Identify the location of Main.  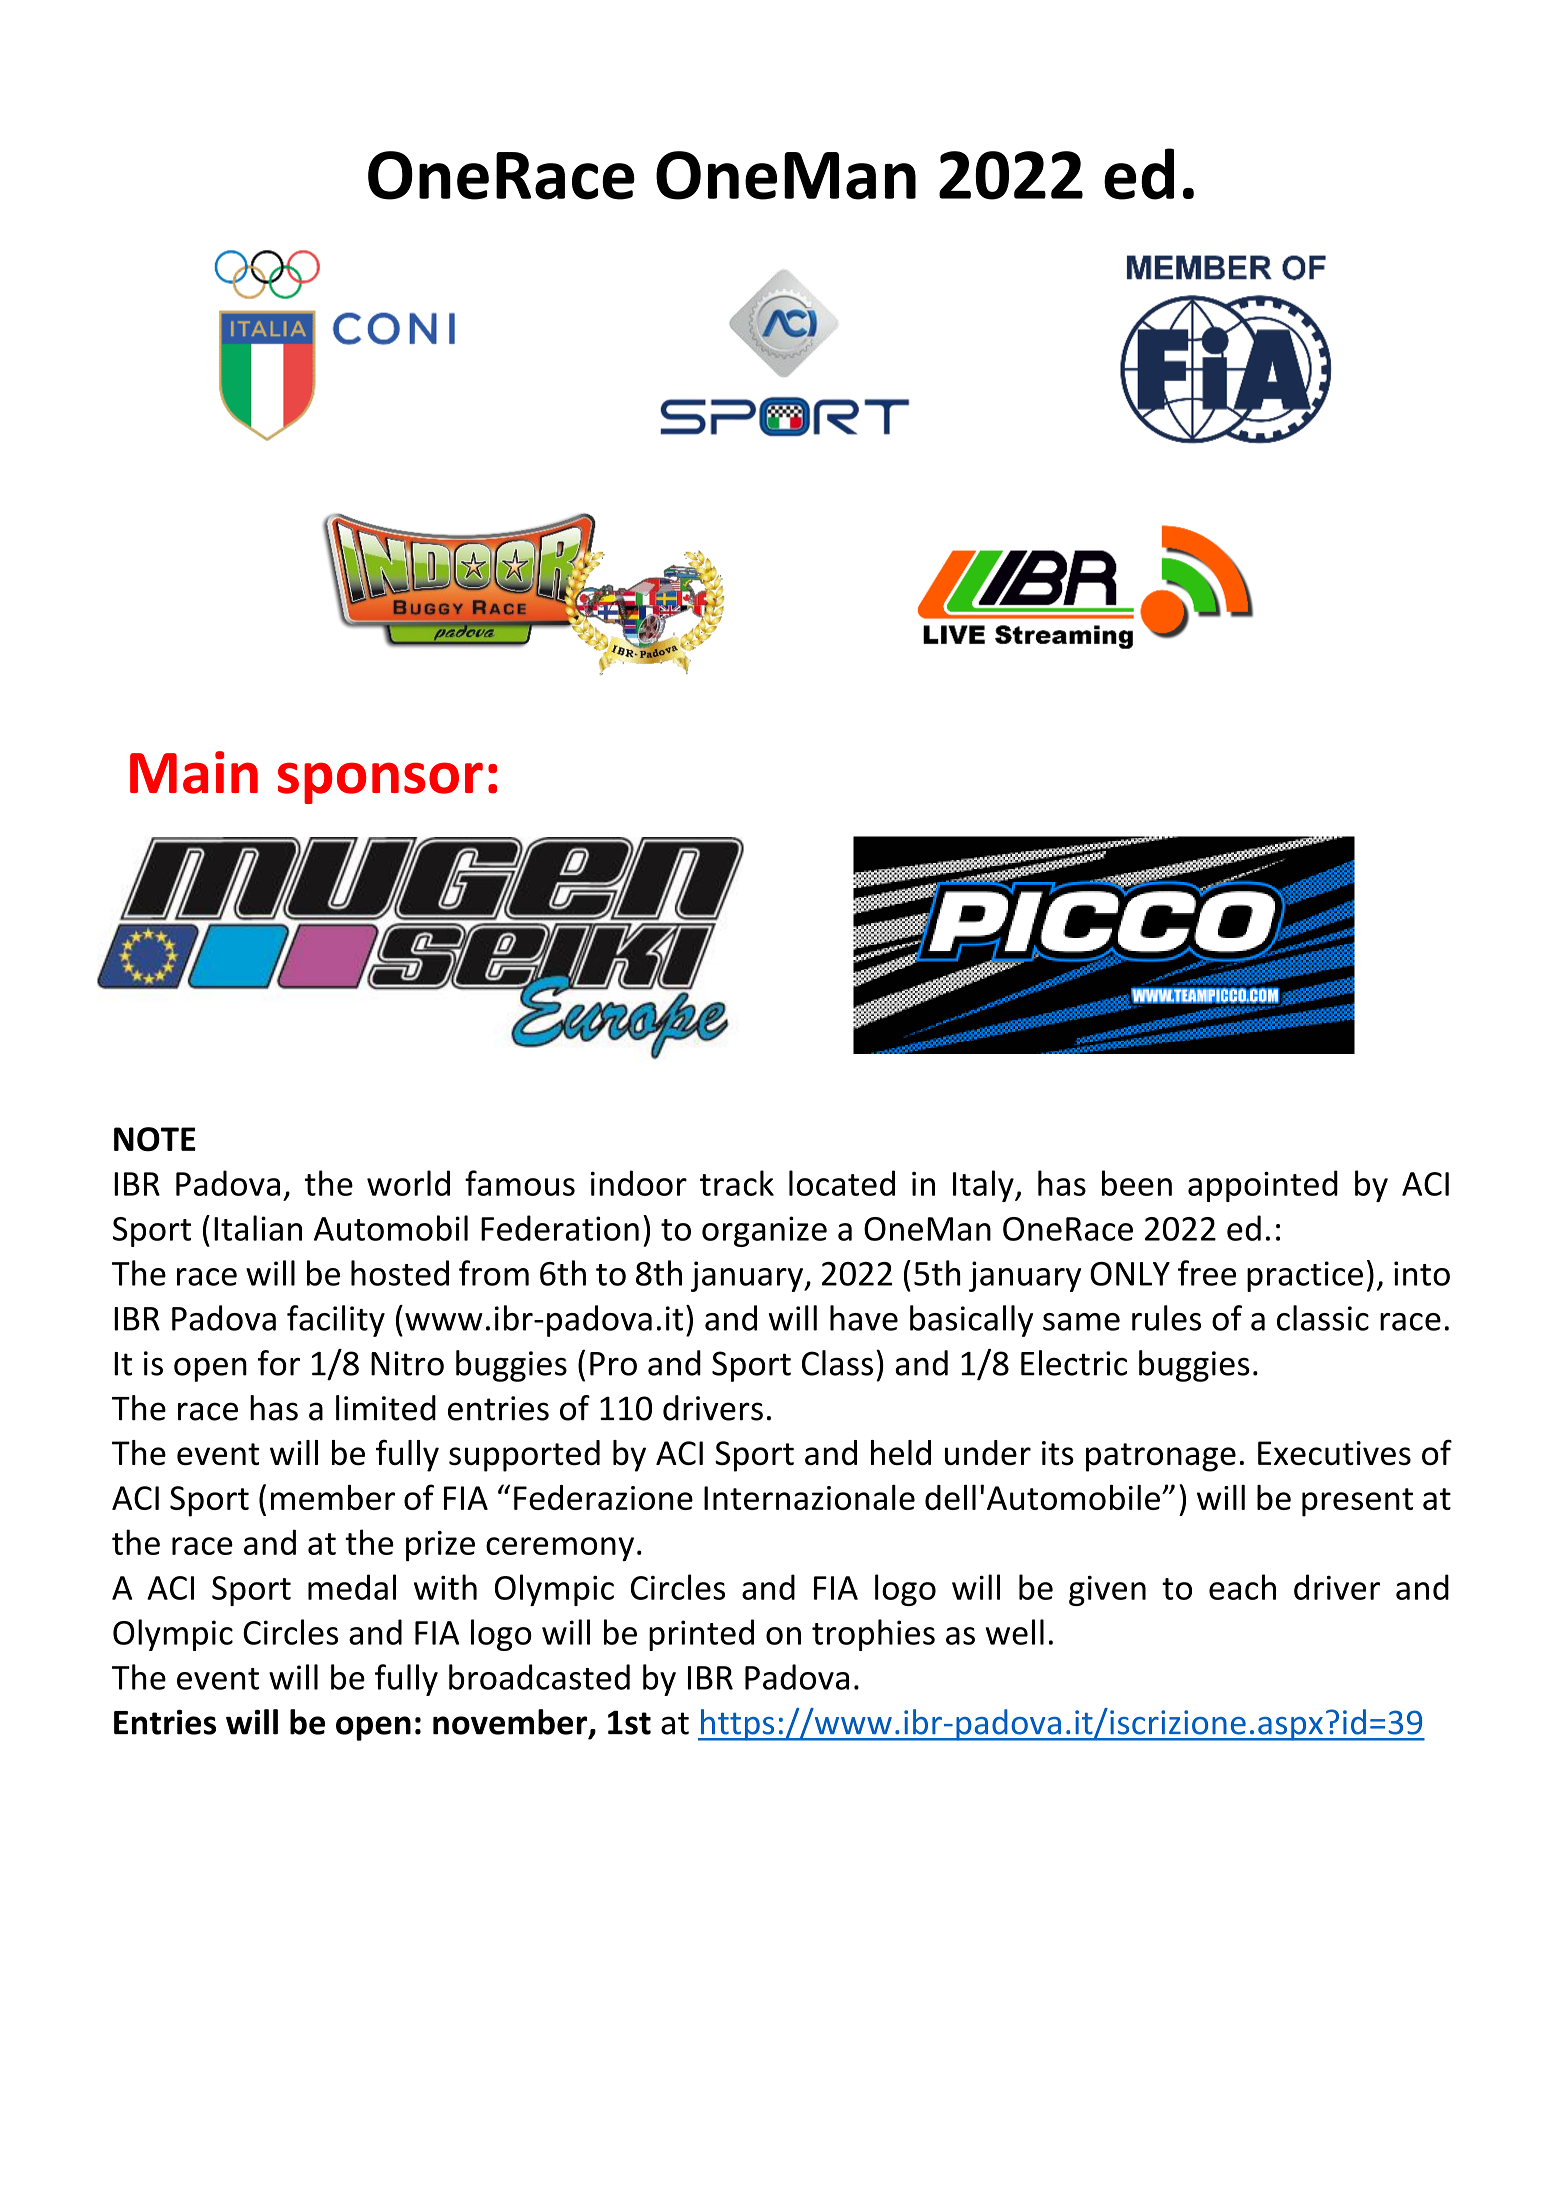
(194, 772).
